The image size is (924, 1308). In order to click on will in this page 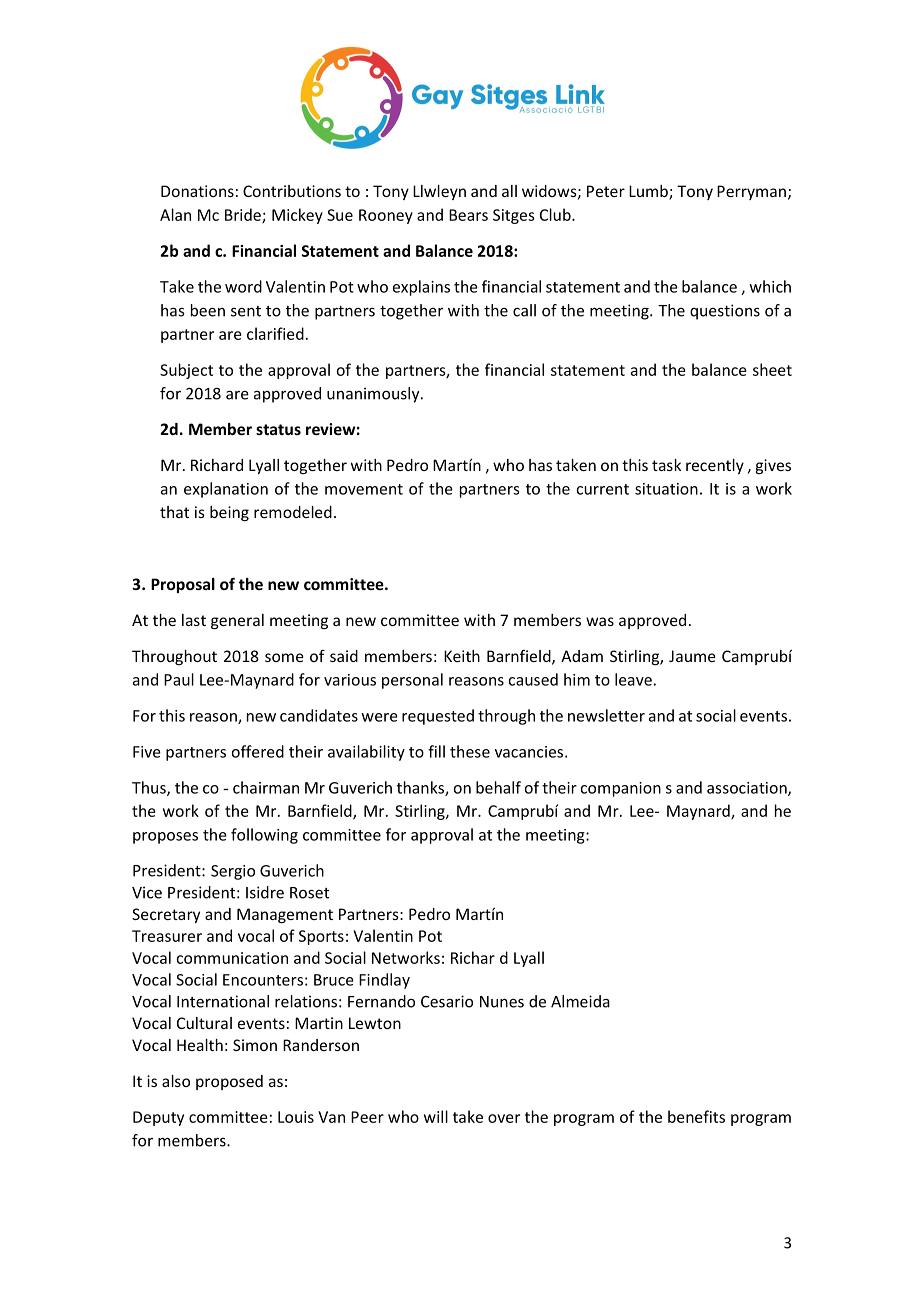, I will do `click(436, 1116)`.
